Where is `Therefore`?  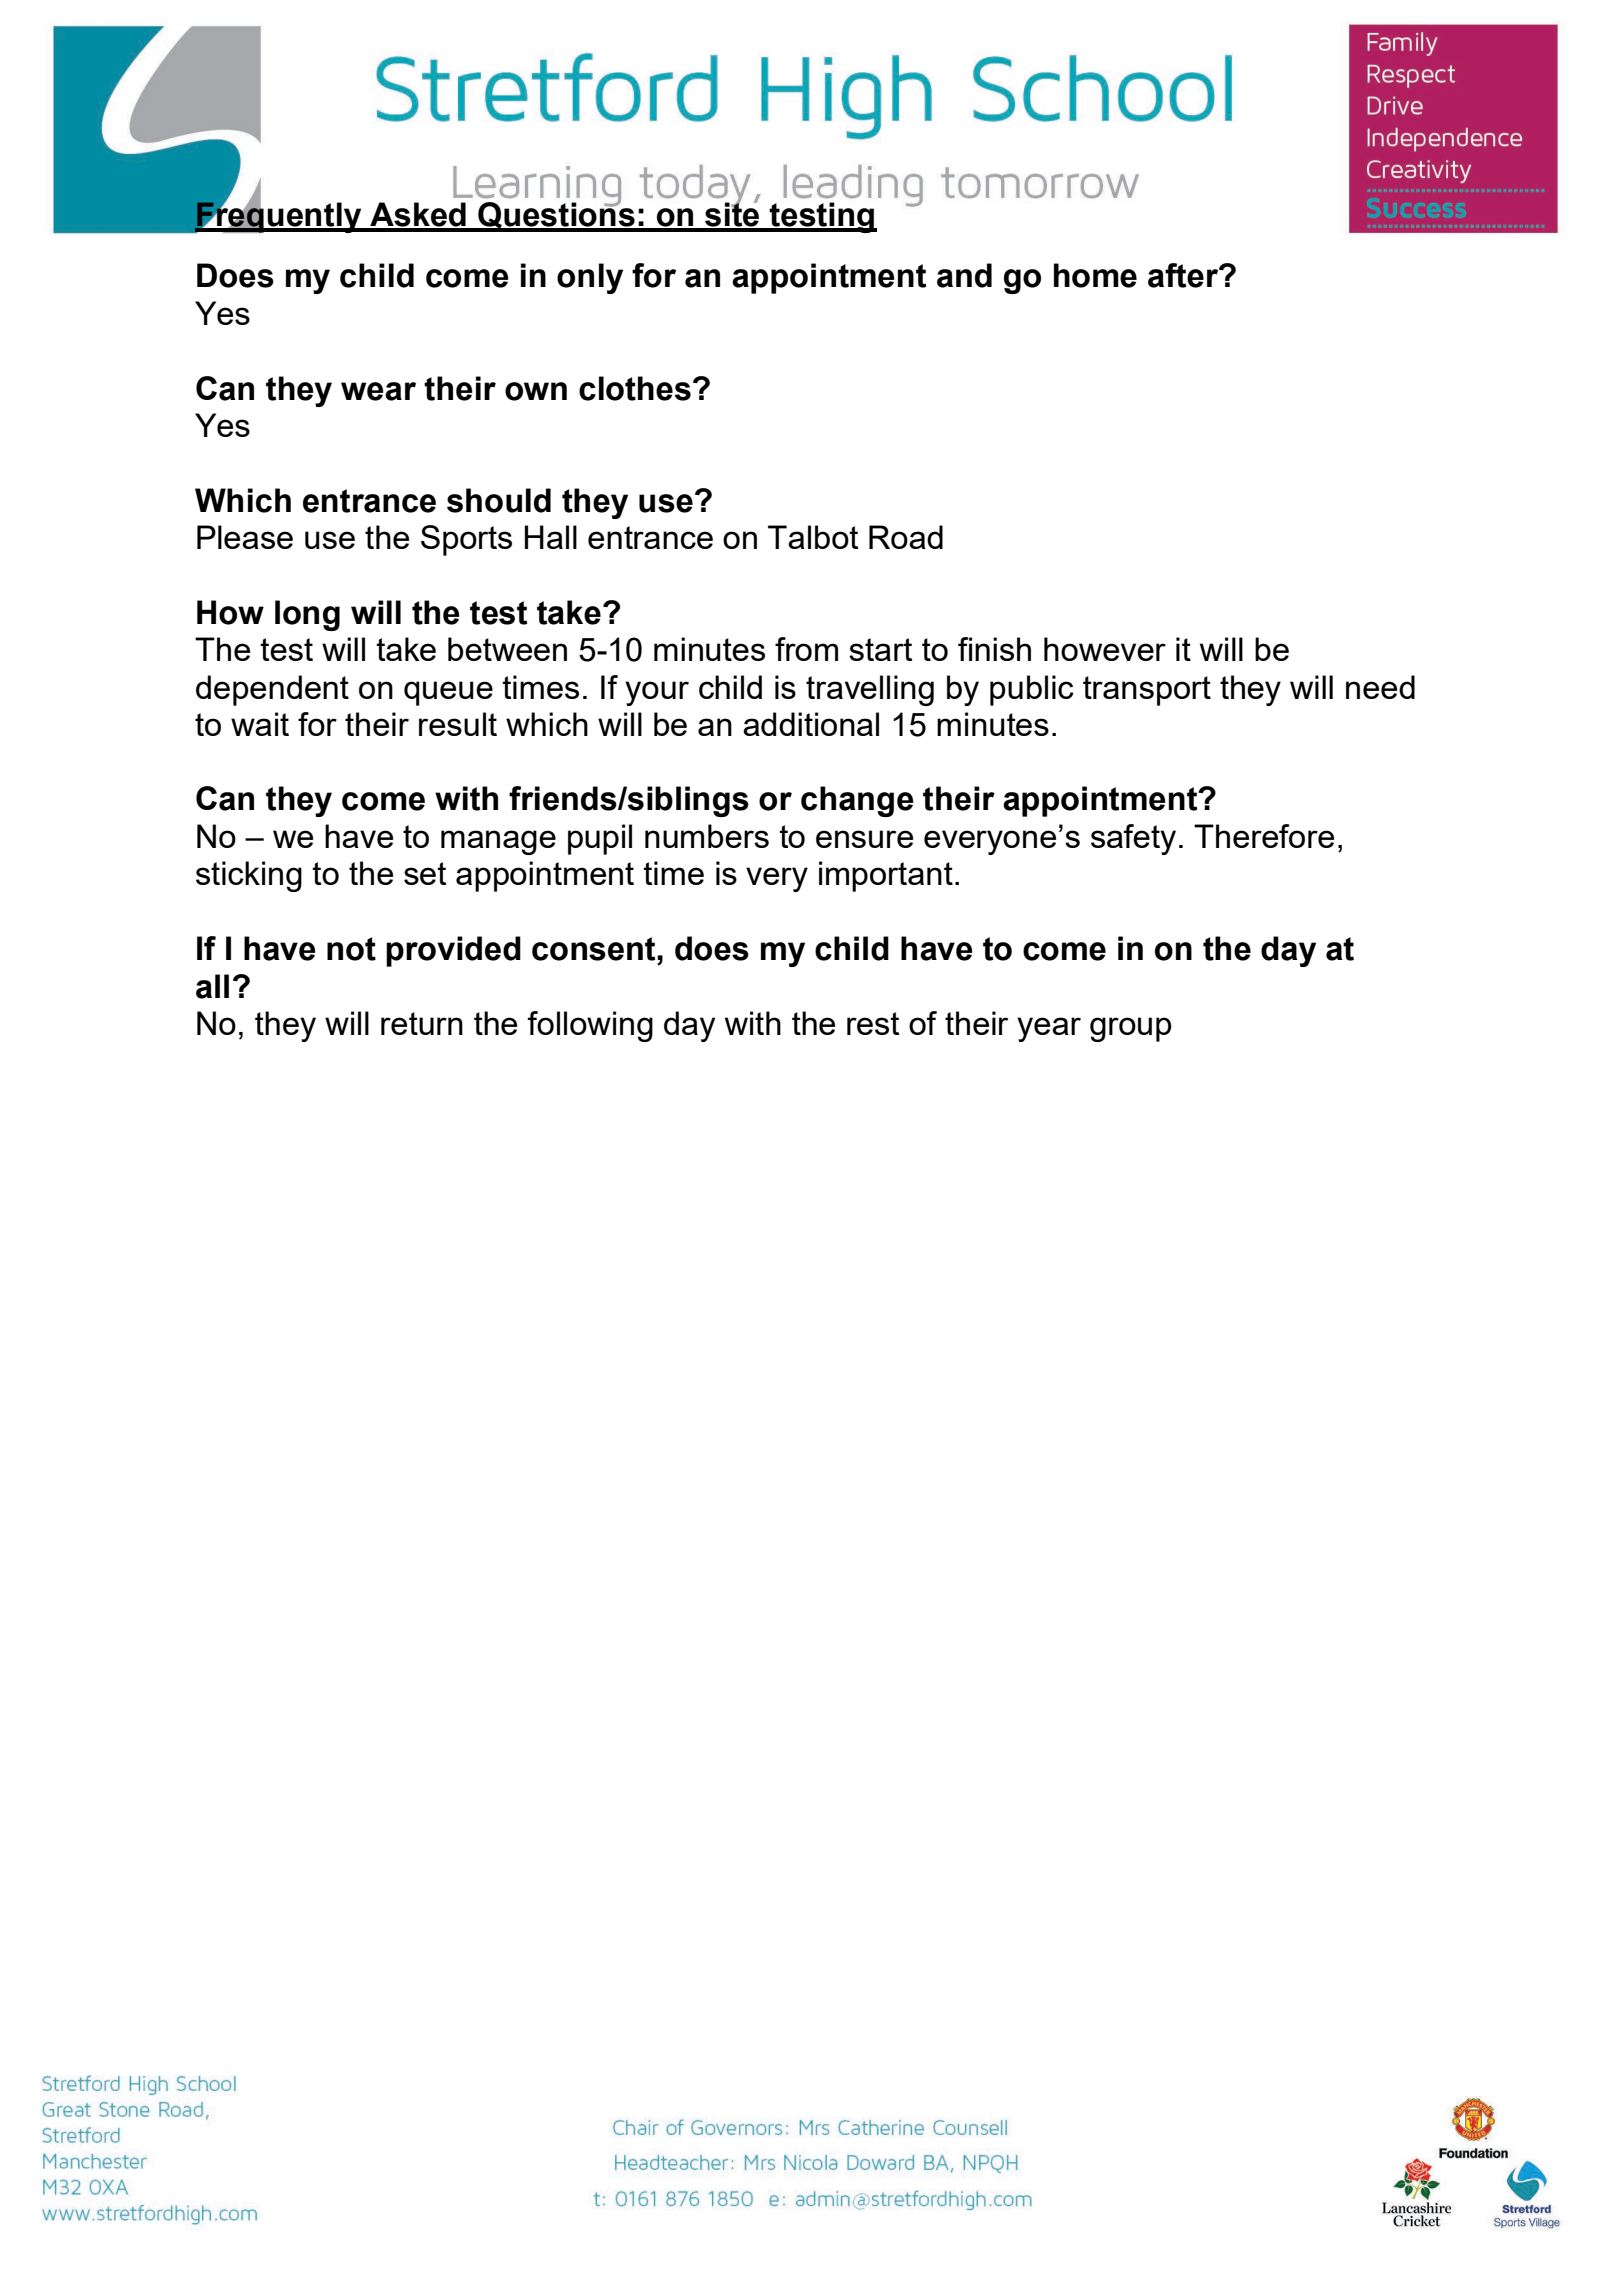
Therefore is located at coordinates (1264, 836).
